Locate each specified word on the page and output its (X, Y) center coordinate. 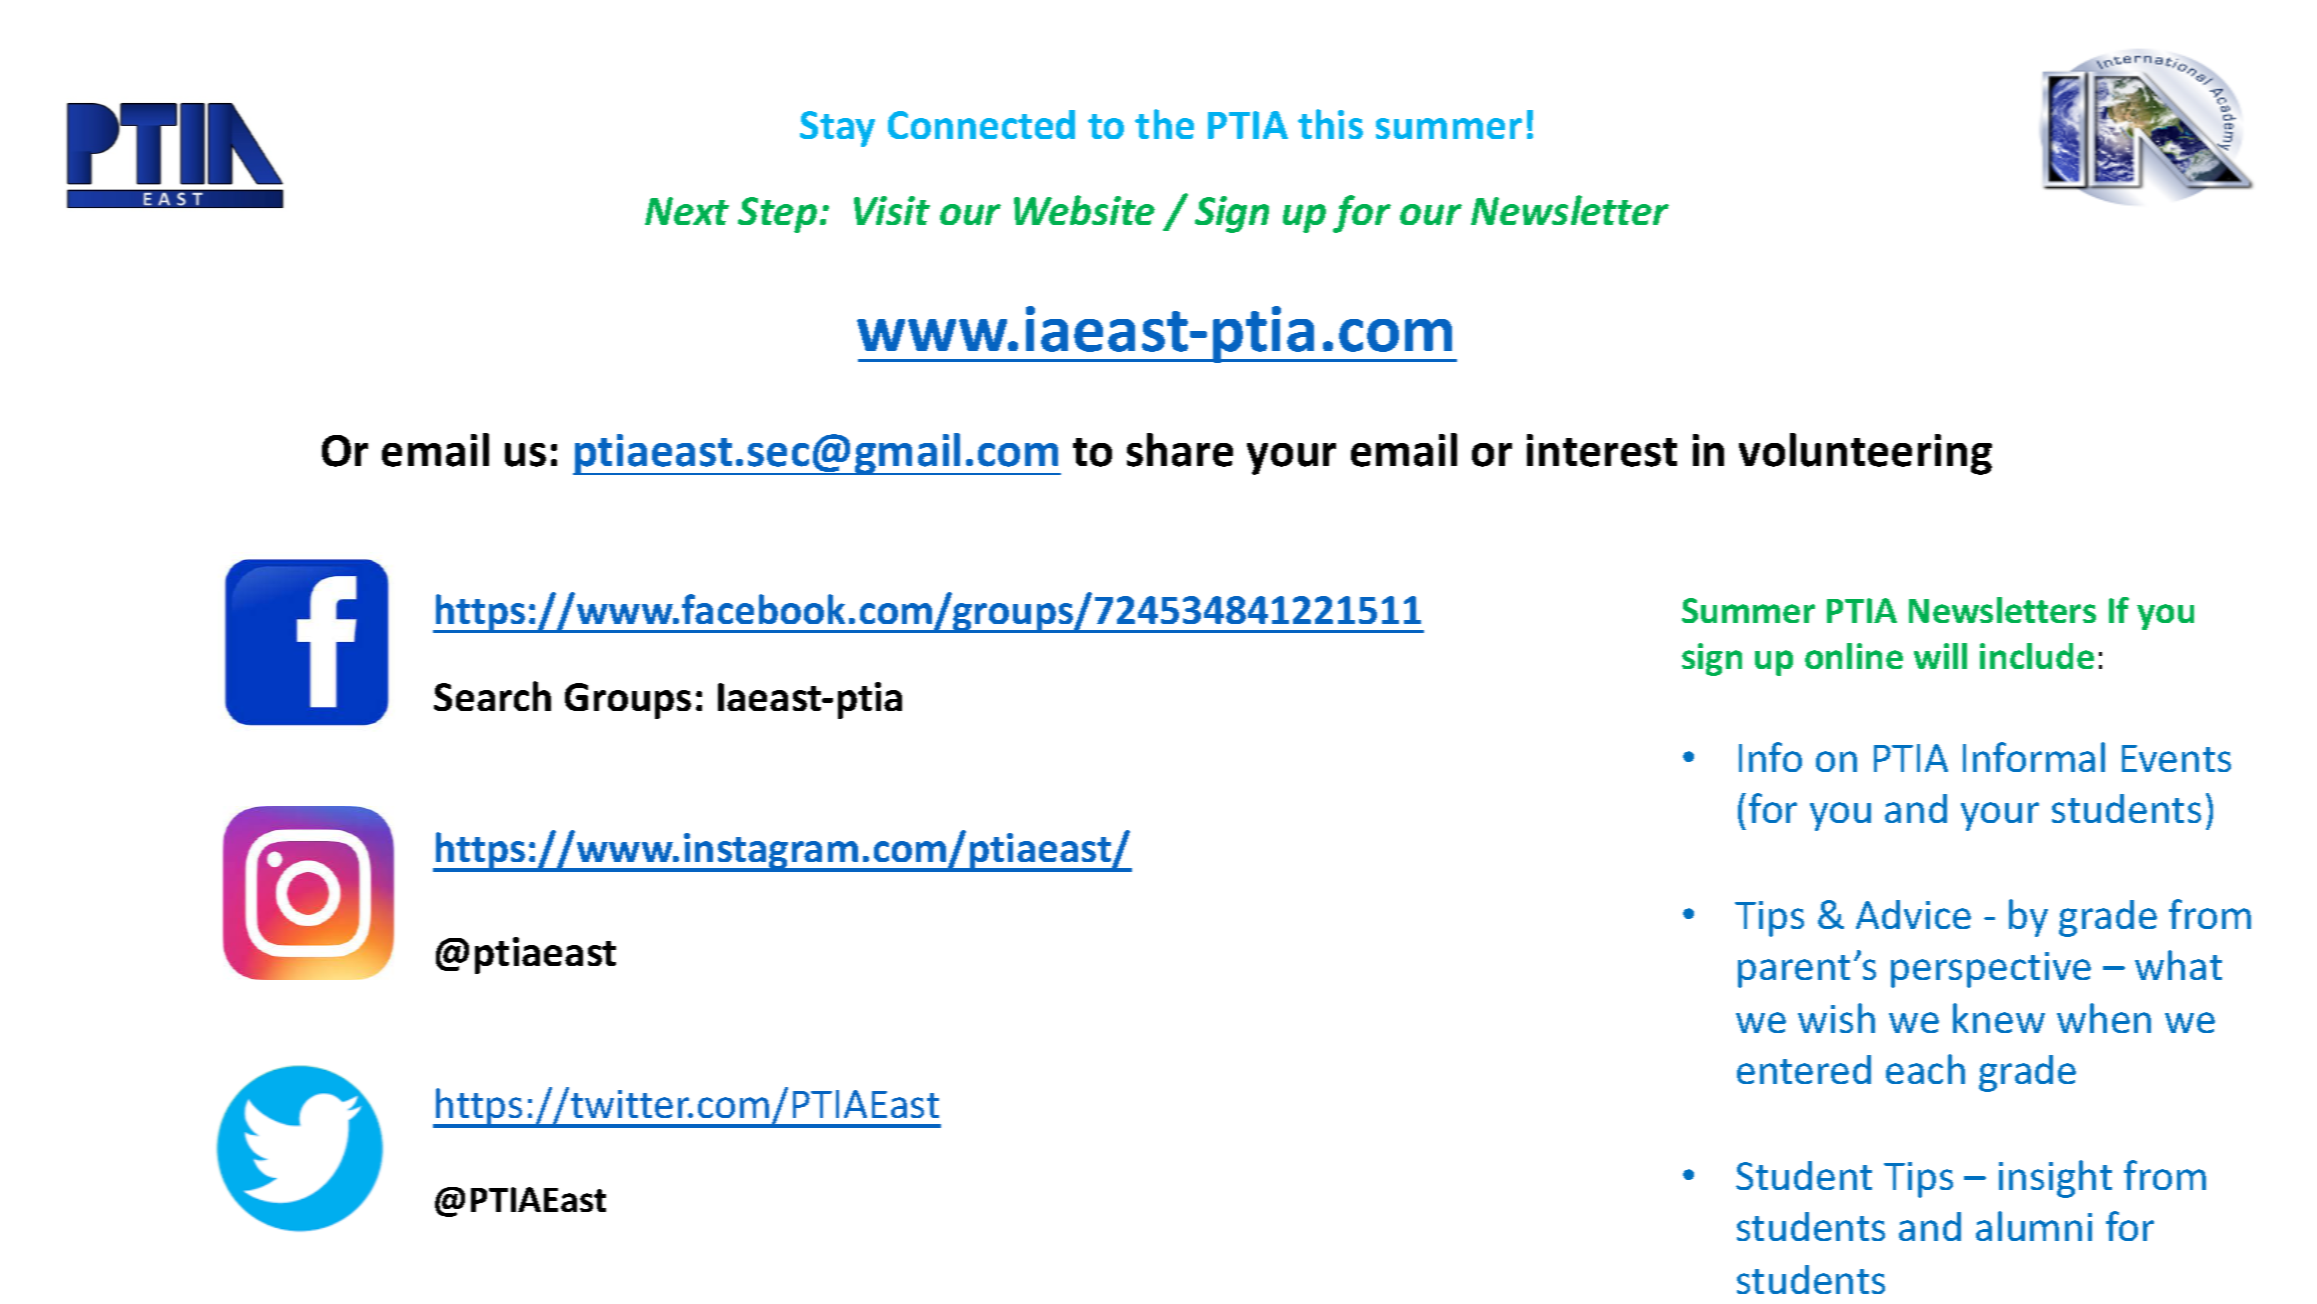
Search (492, 696)
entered (1804, 1069)
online (1854, 656)
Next (687, 211)
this (1330, 124)
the (1164, 124)
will (1940, 656)
